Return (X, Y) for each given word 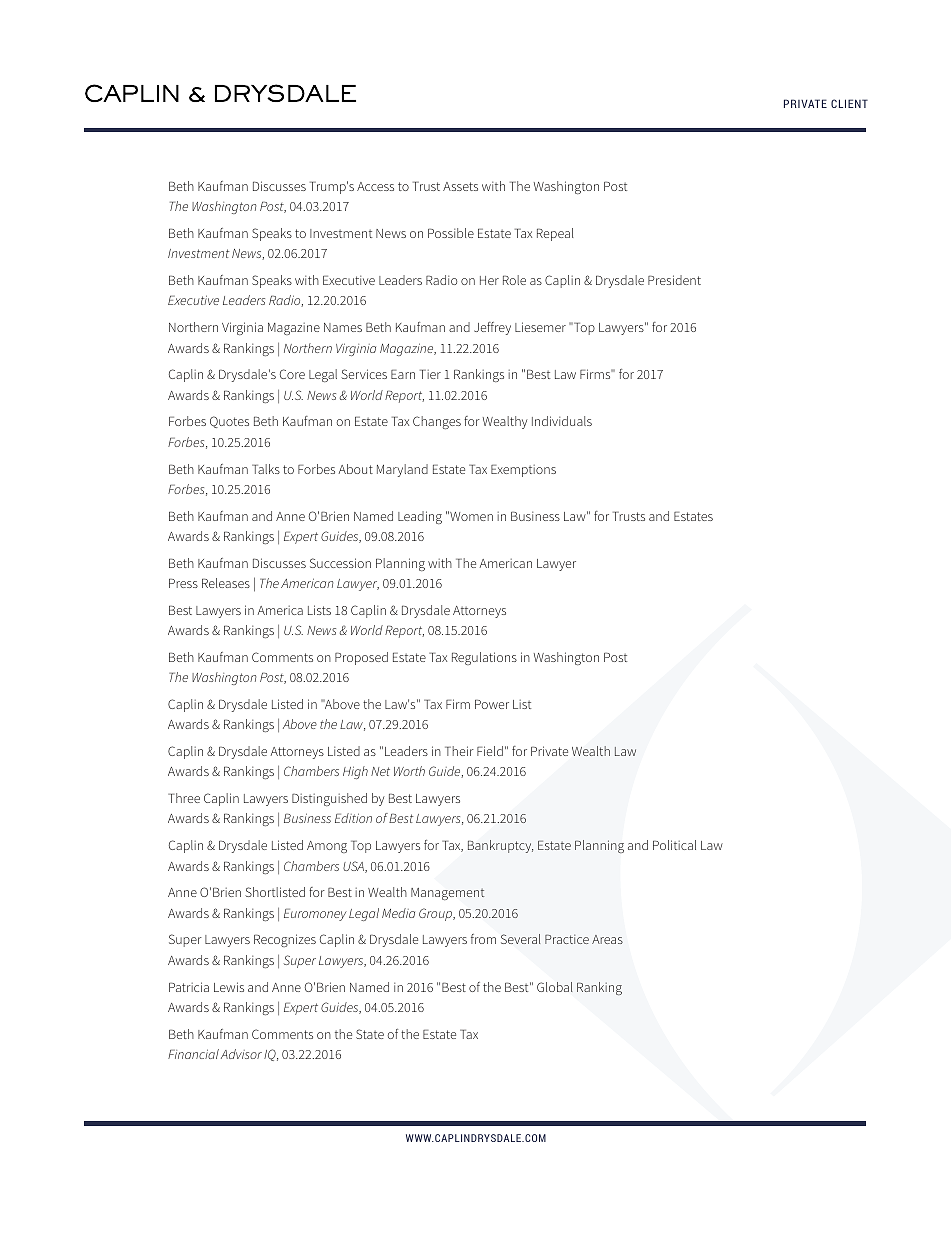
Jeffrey (492, 328)
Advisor (241, 1054)
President (674, 280)
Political (674, 845)
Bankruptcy (500, 846)
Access (375, 186)
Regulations (484, 658)
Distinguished (329, 799)
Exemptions (523, 471)
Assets (460, 186)
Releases (226, 583)
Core (292, 374)
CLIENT (849, 103)
